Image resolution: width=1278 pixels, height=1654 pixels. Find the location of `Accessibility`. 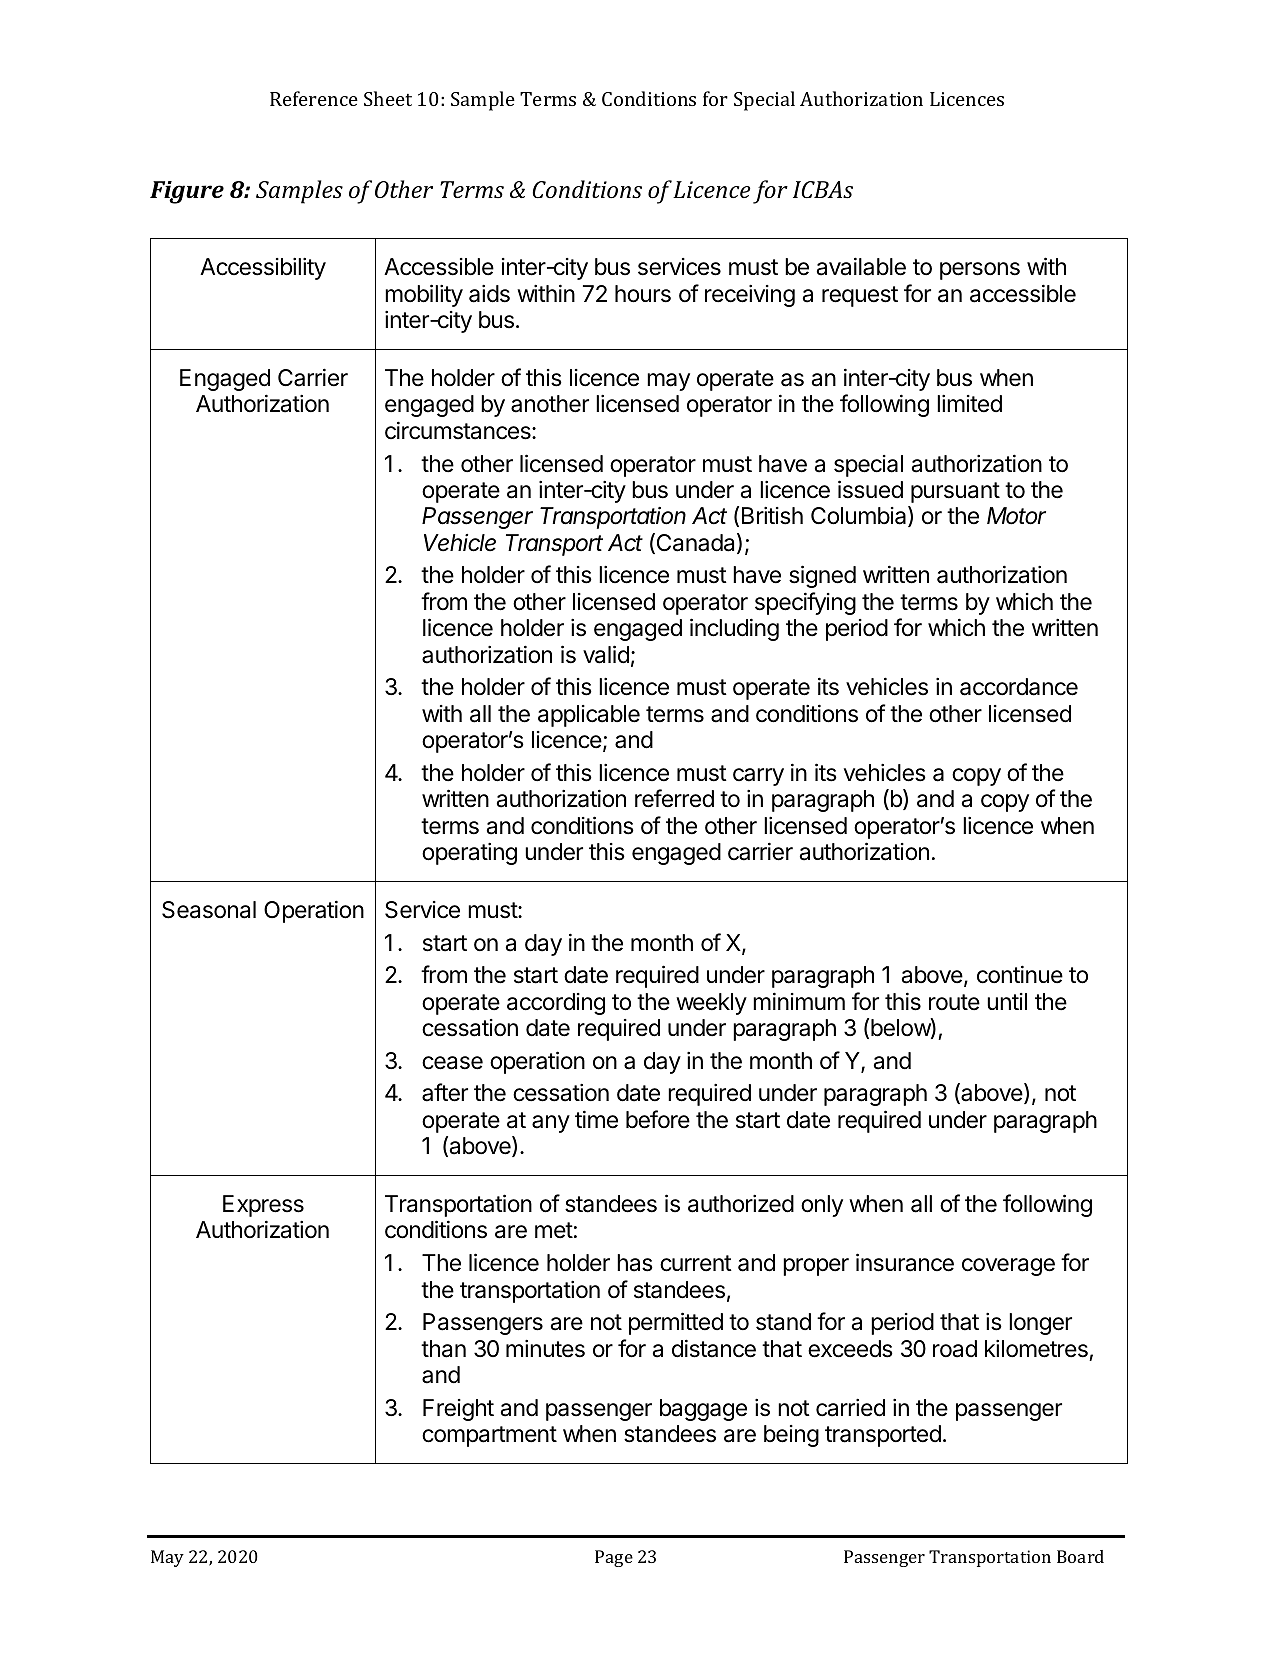

Accessibility is located at coordinates (263, 268).
